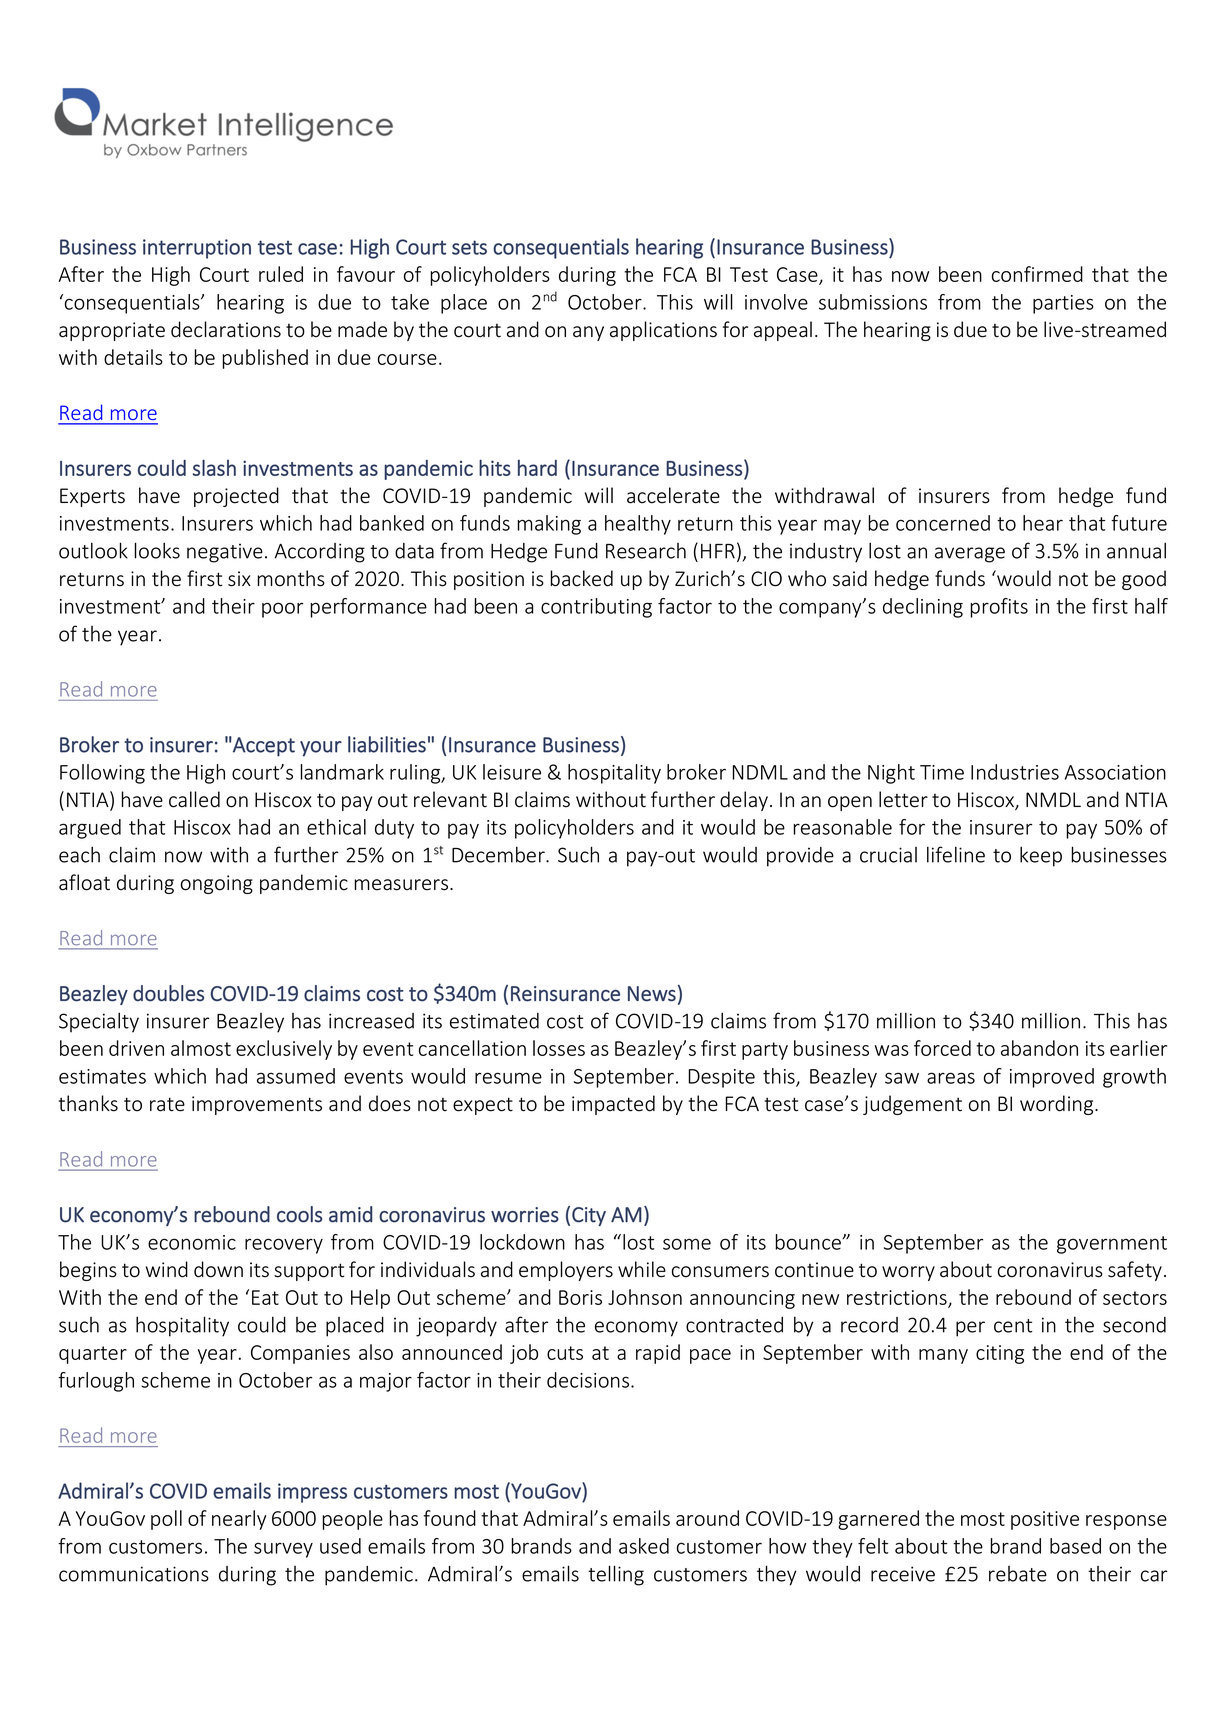 The image size is (1226, 1733). I want to click on economic, so click(192, 1242).
